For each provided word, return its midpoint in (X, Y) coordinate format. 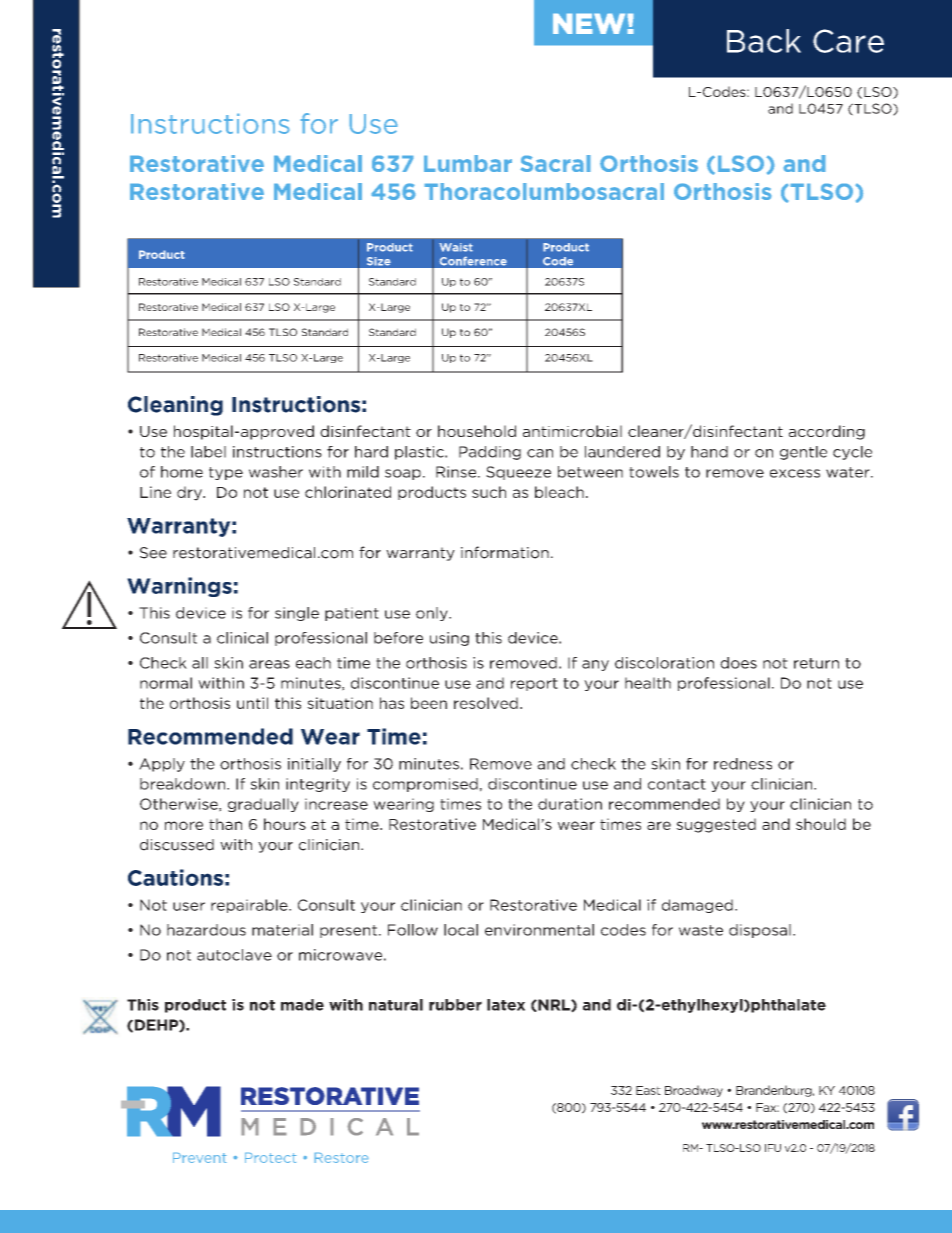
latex (506, 1005)
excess (795, 473)
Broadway (694, 1091)
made (302, 1005)
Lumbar (468, 163)
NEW (589, 24)
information (505, 552)
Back (764, 41)
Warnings (179, 587)
